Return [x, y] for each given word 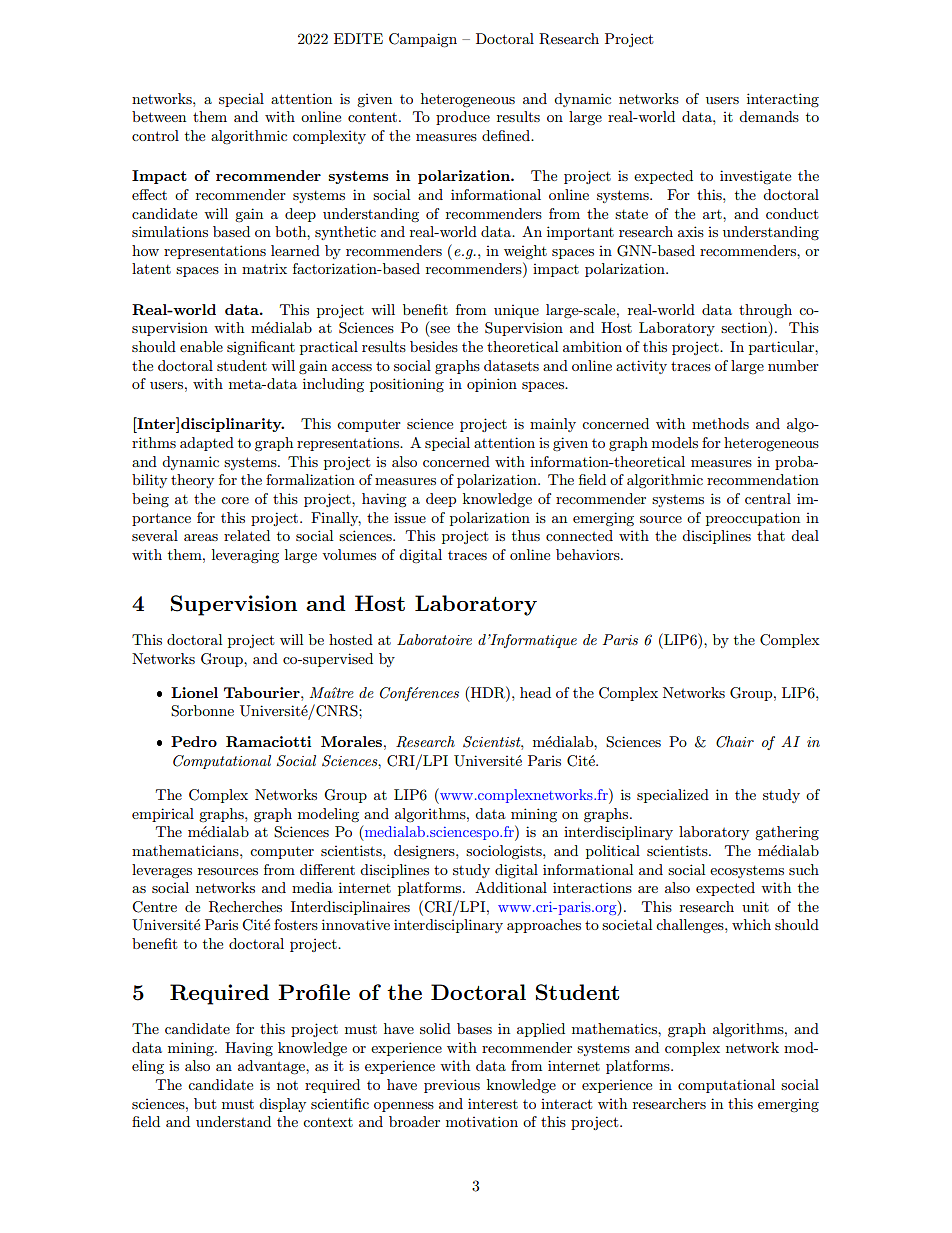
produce [463, 118]
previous [452, 1086]
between [159, 116]
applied [541, 1030]
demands [769, 116]
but [205, 1103]
